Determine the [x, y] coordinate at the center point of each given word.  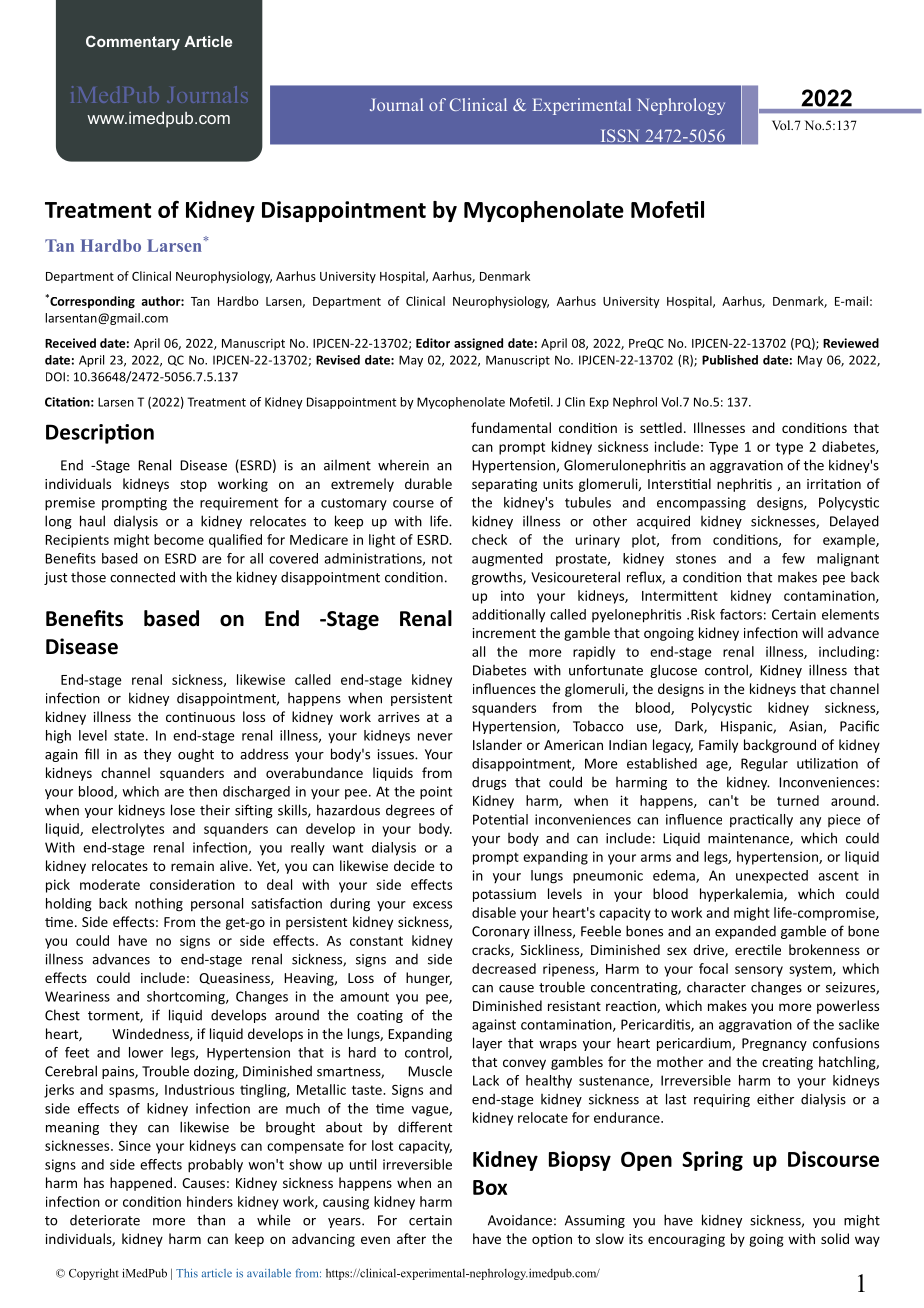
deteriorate [105, 1220]
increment [504, 633]
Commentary [133, 42]
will [812, 632]
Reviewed [851, 343]
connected [142, 577]
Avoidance [520, 1220]
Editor [433, 343]
